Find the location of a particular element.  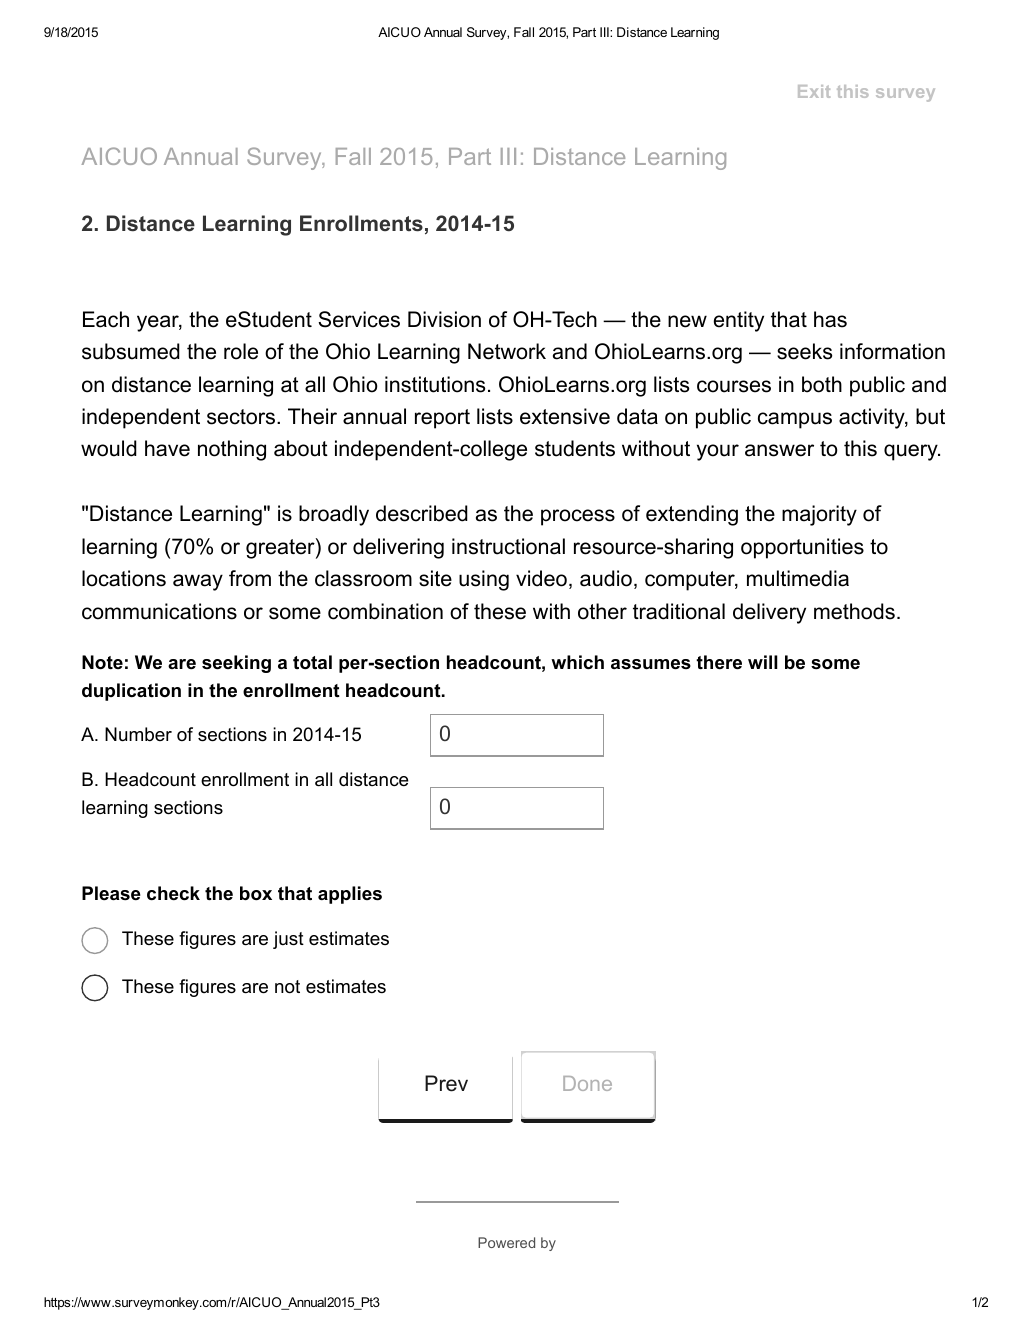

Each is located at coordinates (106, 319).
